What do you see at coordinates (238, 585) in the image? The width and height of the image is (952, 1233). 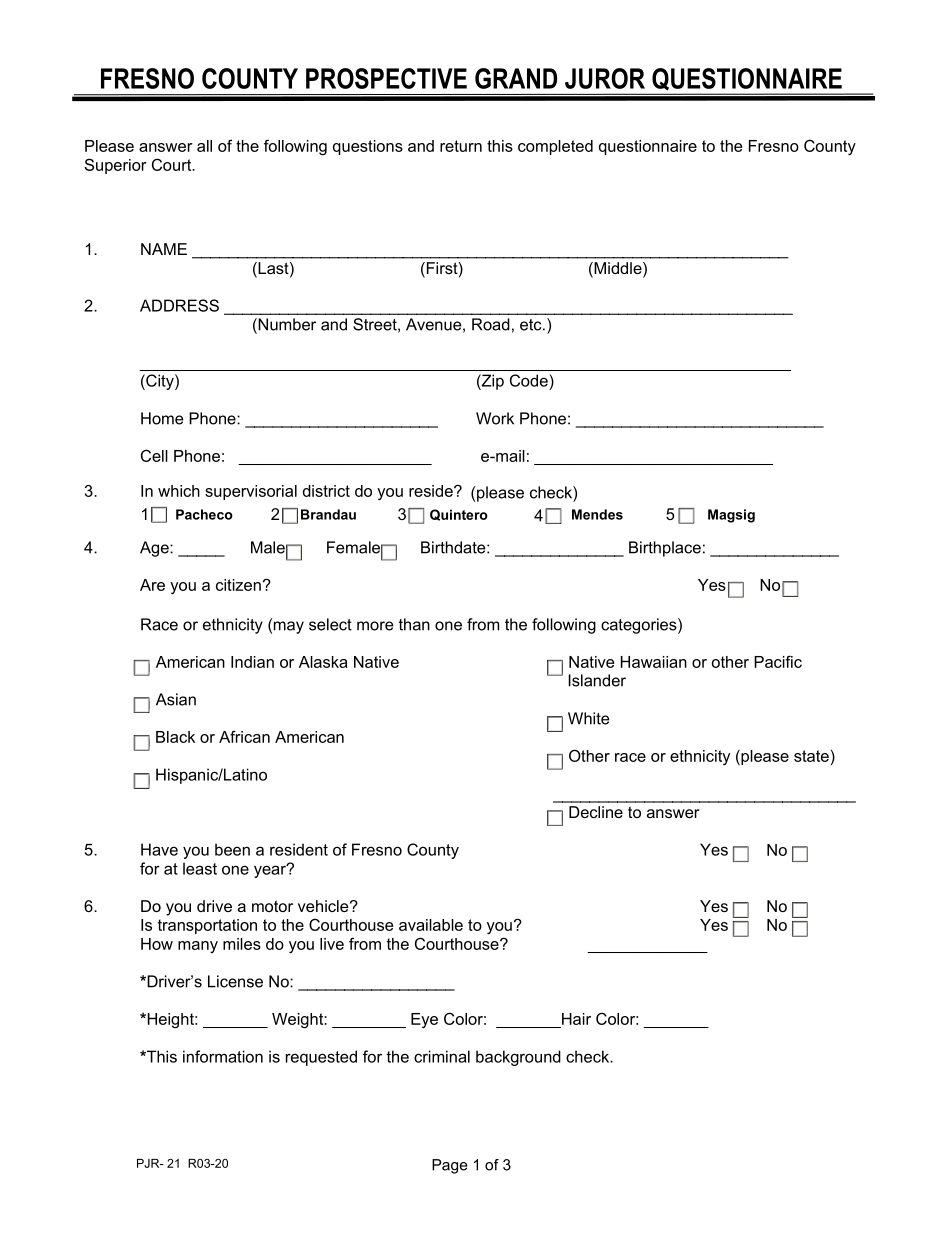 I see `citizen` at bounding box center [238, 585].
